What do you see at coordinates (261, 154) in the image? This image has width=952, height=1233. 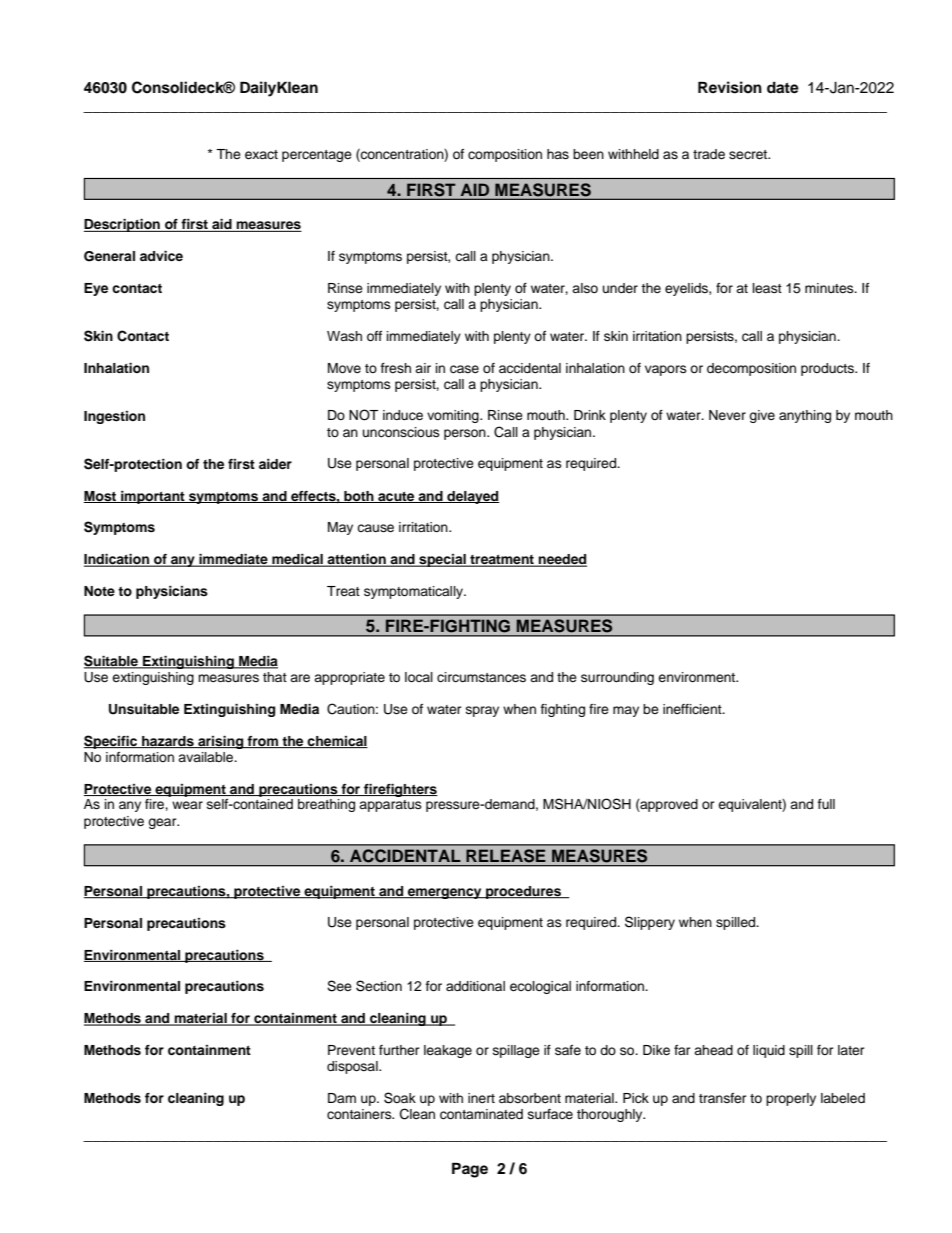 I see `exact` at bounding box center [261, 154].
